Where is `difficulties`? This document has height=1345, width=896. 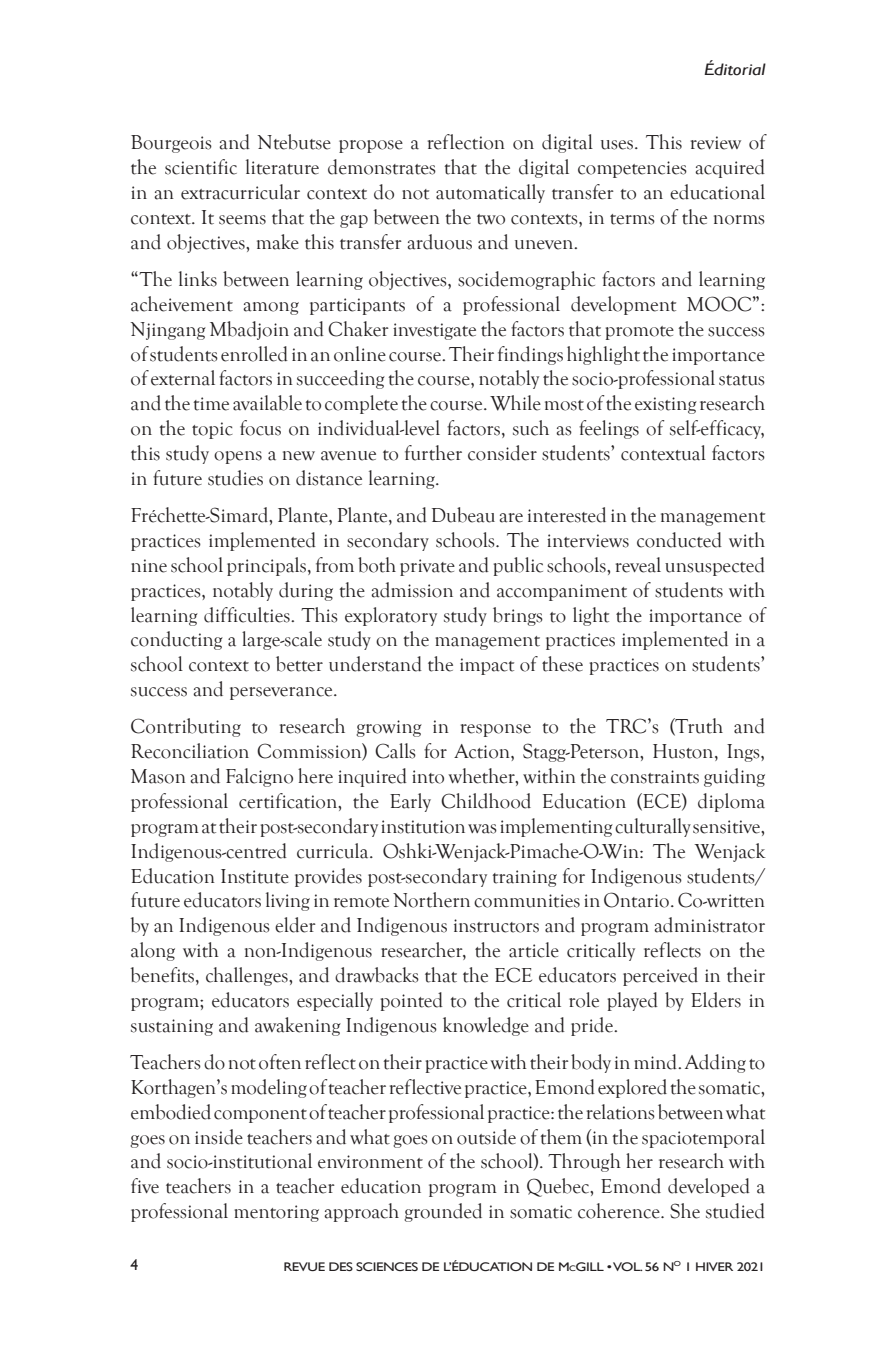 difficulties is located at coordinates (248, 615).
